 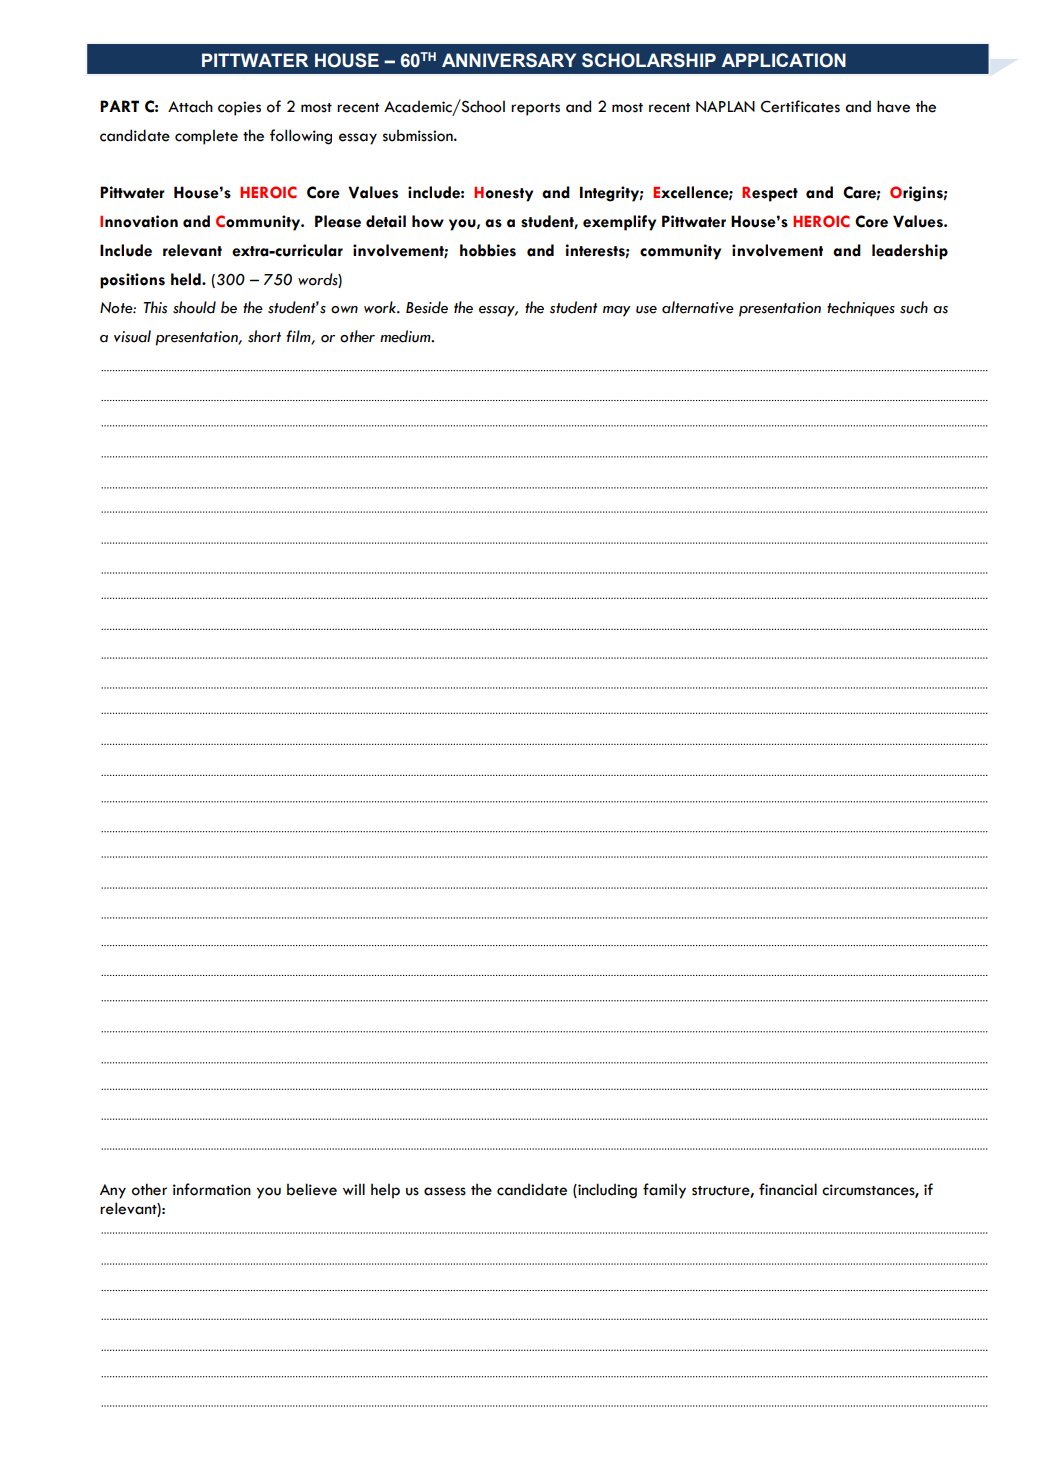 What do you see at coordinates (113, 1191) in the image?
I see `Any` at bounding box center [113, 1191].
